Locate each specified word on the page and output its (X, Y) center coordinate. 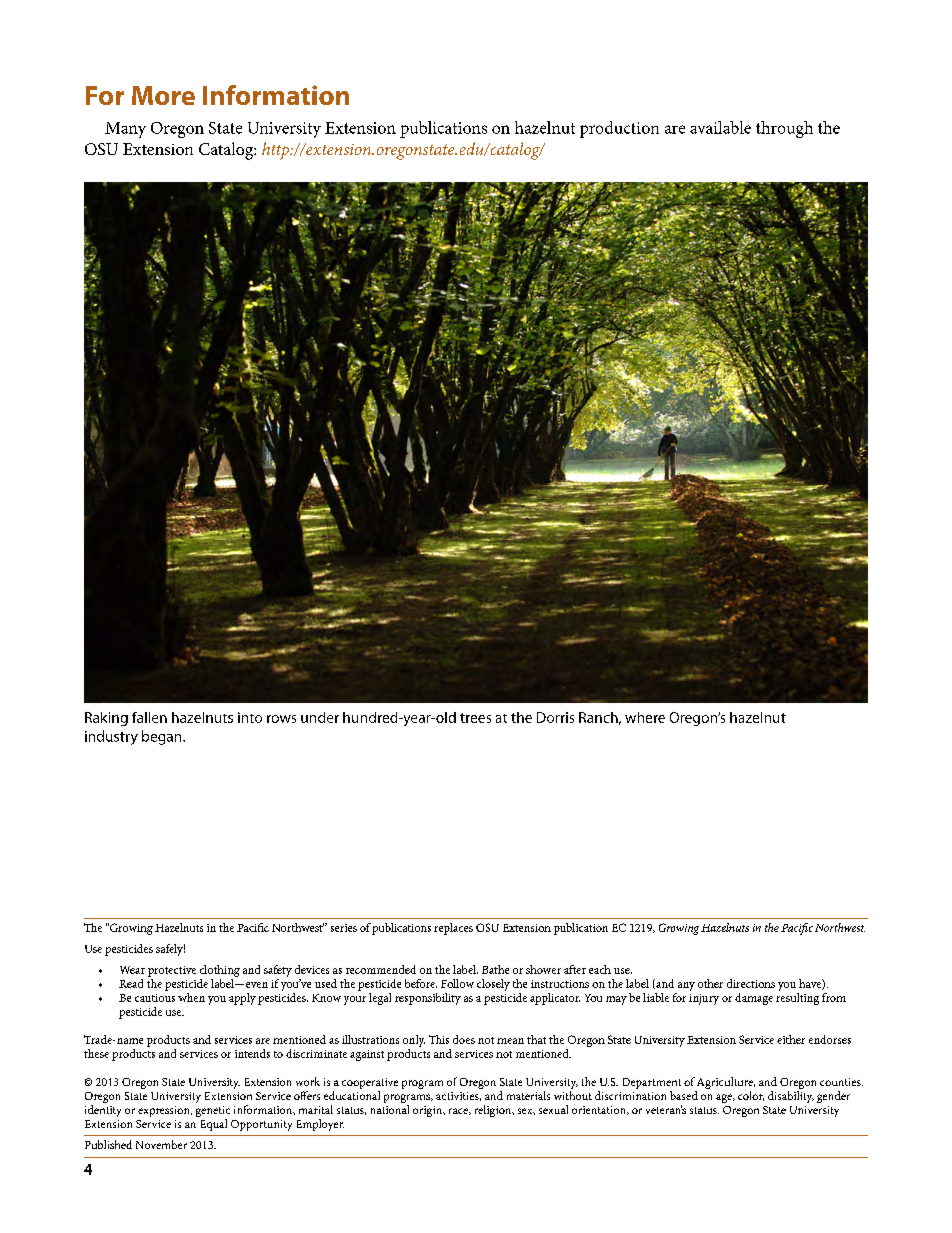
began (163, 737)
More (163, 95)
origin (429, 1111)
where (645, 717)
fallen (149, 717)
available (720, 127)
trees (475, 718)
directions (751, 983)
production (619, 129)
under (320, 717)
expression (165, 1111)
